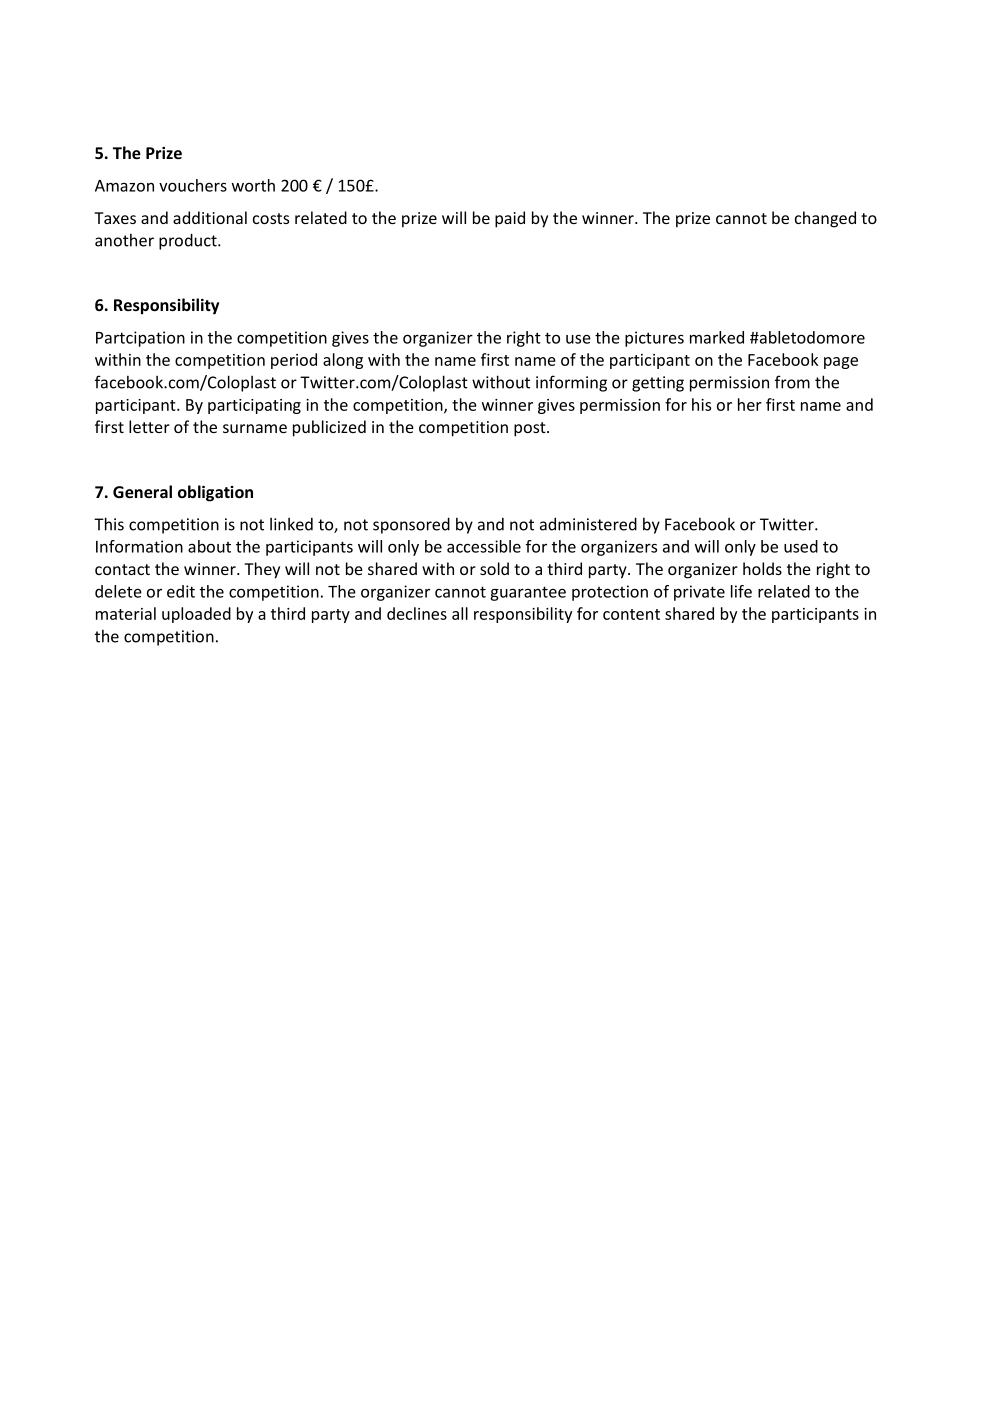  Describe the element at coordinates (181, 591) in the screenshot. I see `edit` at that location.
